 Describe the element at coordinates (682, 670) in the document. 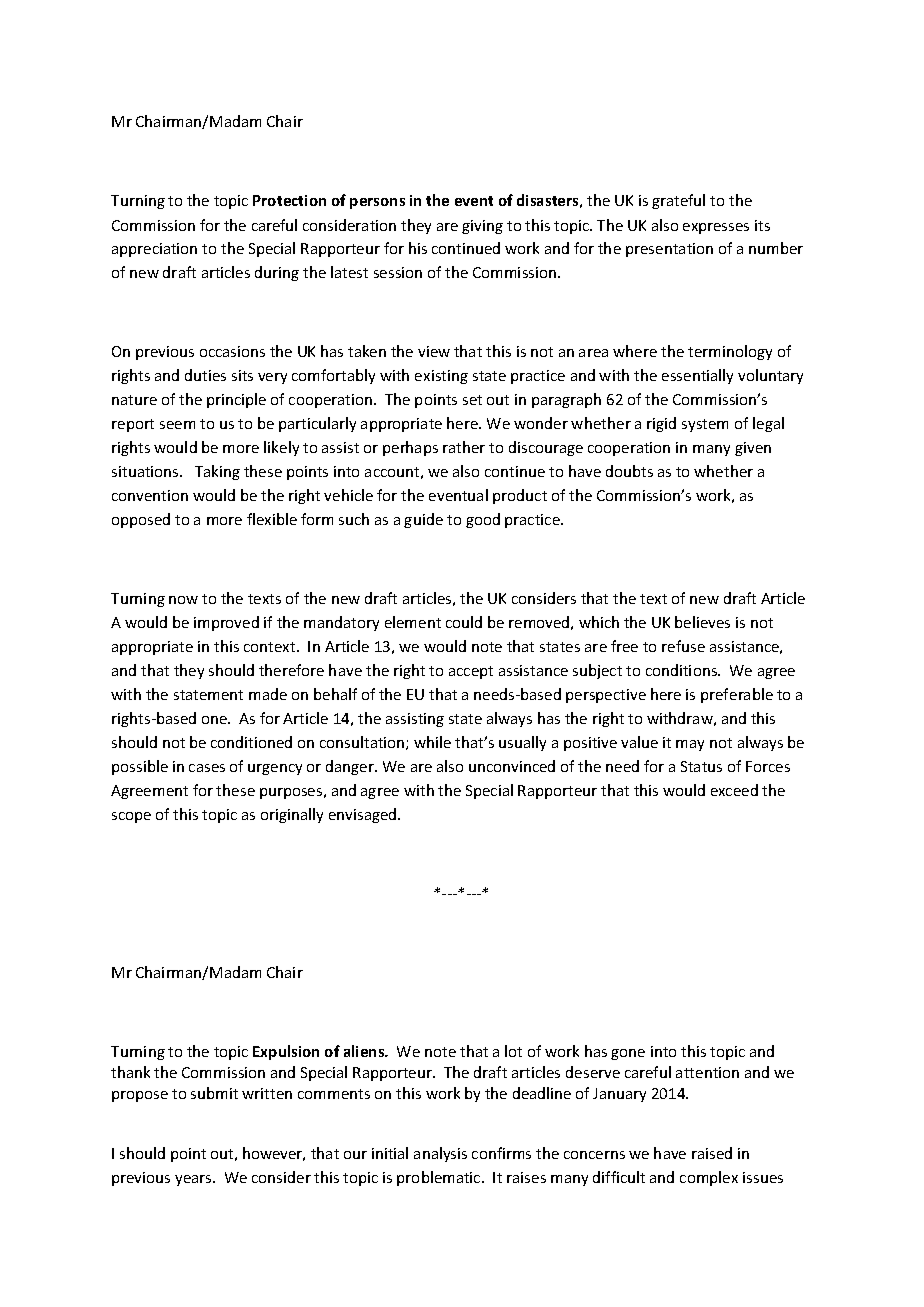

I see `conditions` at that location.
